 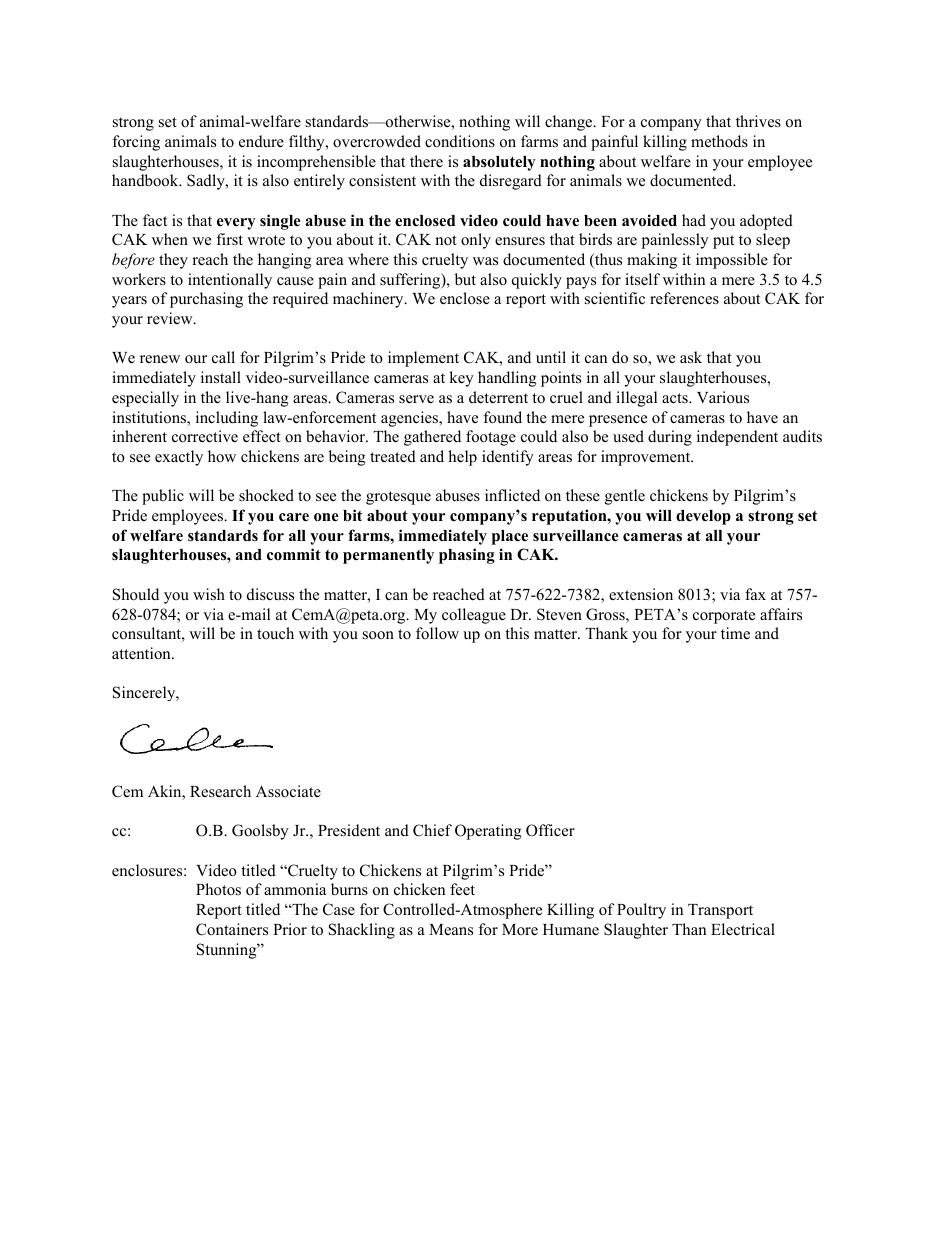 I want to click on conditions, so click(x=460, y=141).
